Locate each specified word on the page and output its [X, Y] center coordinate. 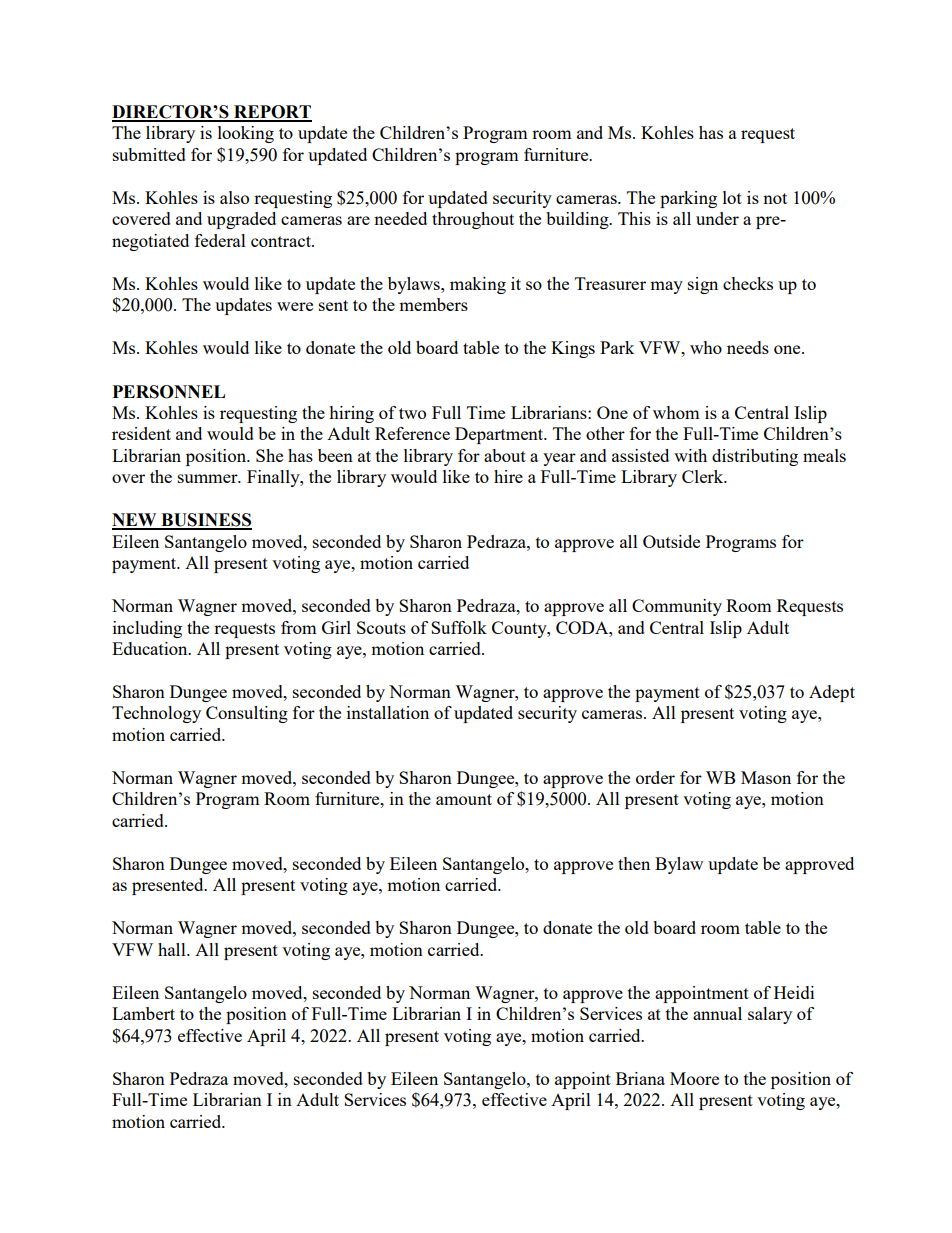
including [147, 629]
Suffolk [459, 627]
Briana [640, 1078]
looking [246, 134]
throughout [473, 220]
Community [677, 607]
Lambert [143, 1013]
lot [732, 197]
